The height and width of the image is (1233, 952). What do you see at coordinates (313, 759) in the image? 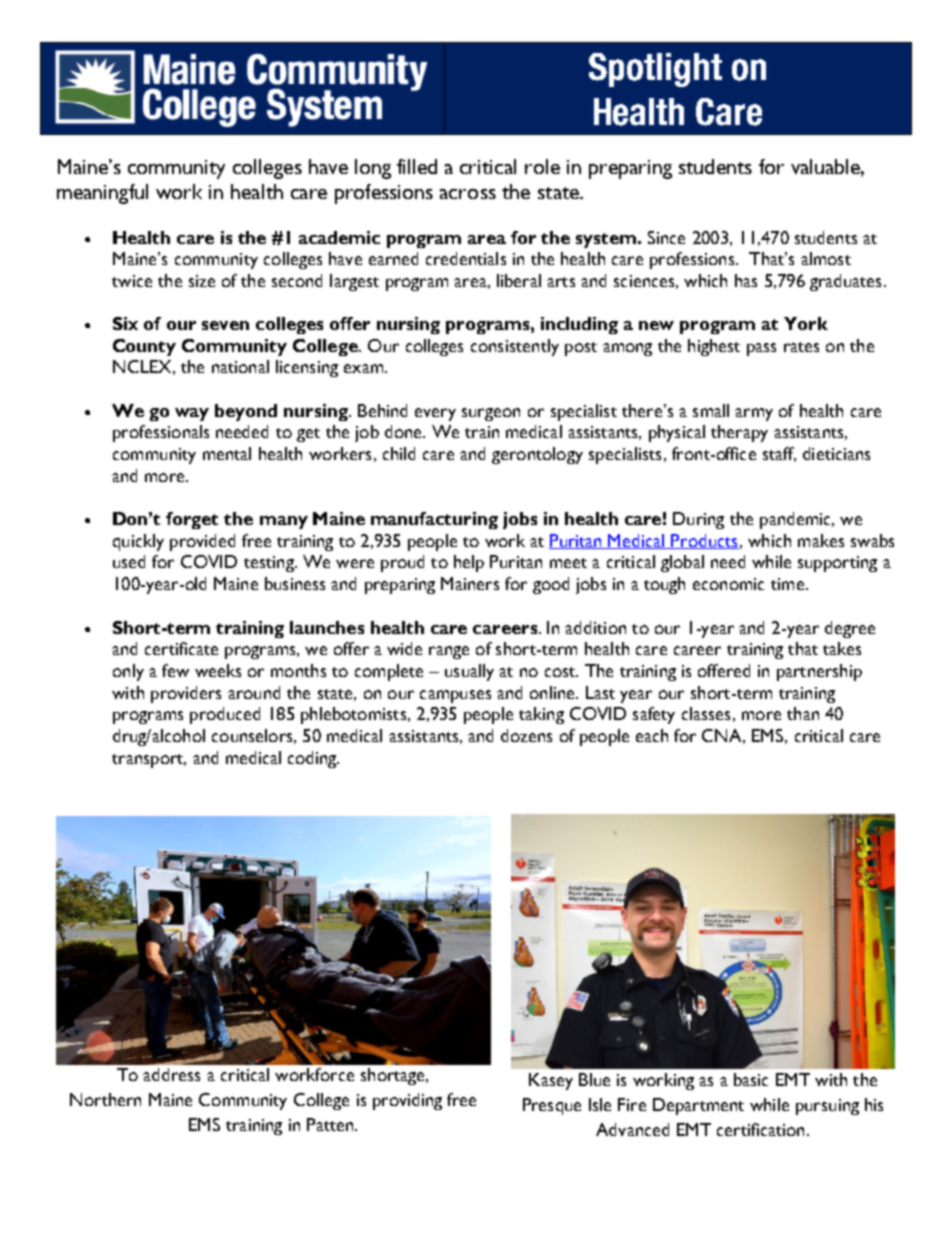
I see `coding` at bounding box center [313, 759].
